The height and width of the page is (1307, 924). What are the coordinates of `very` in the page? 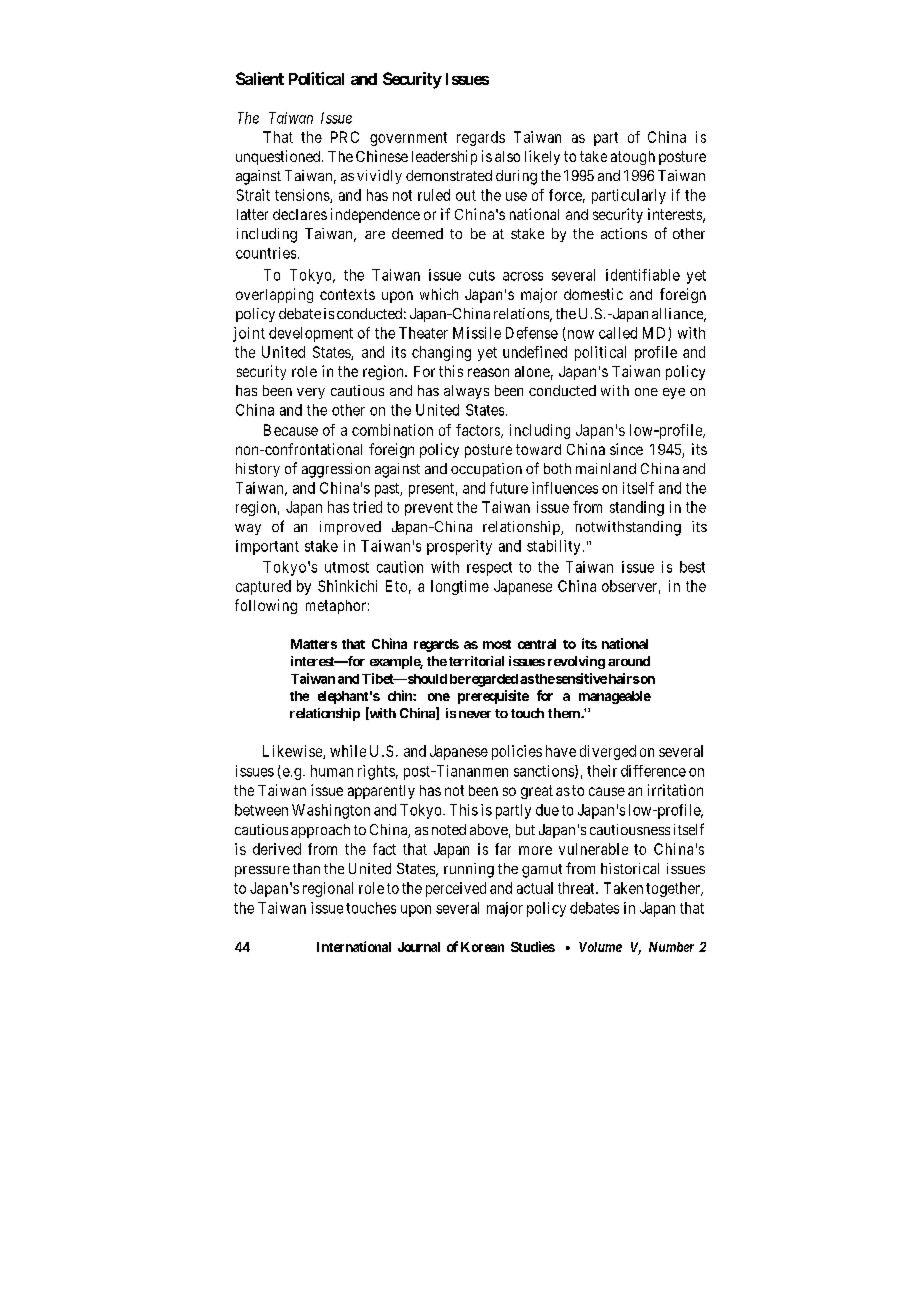 It's located at (311, 393).
